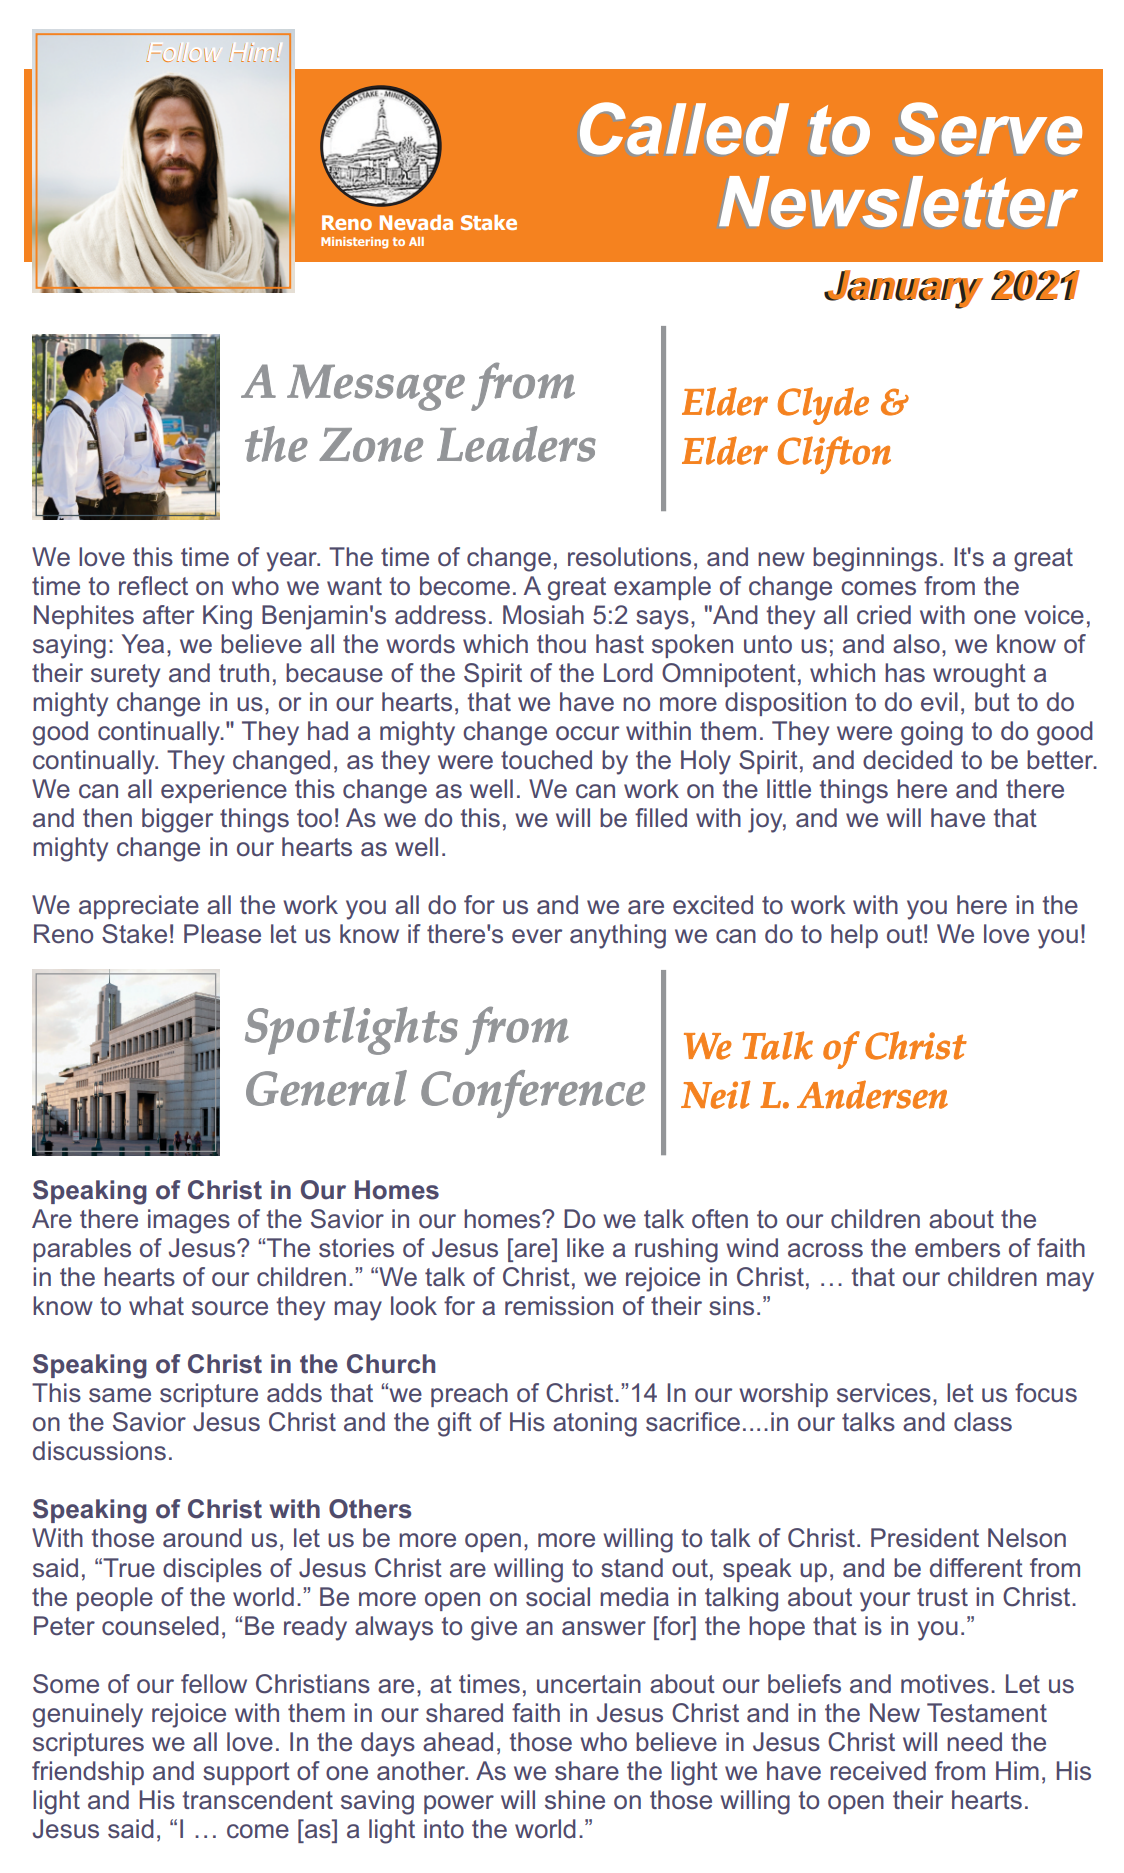 This image has height=1873, width=1124. Describe the element at coordinates (684, 128) in the image. I see `Called` at that location.
